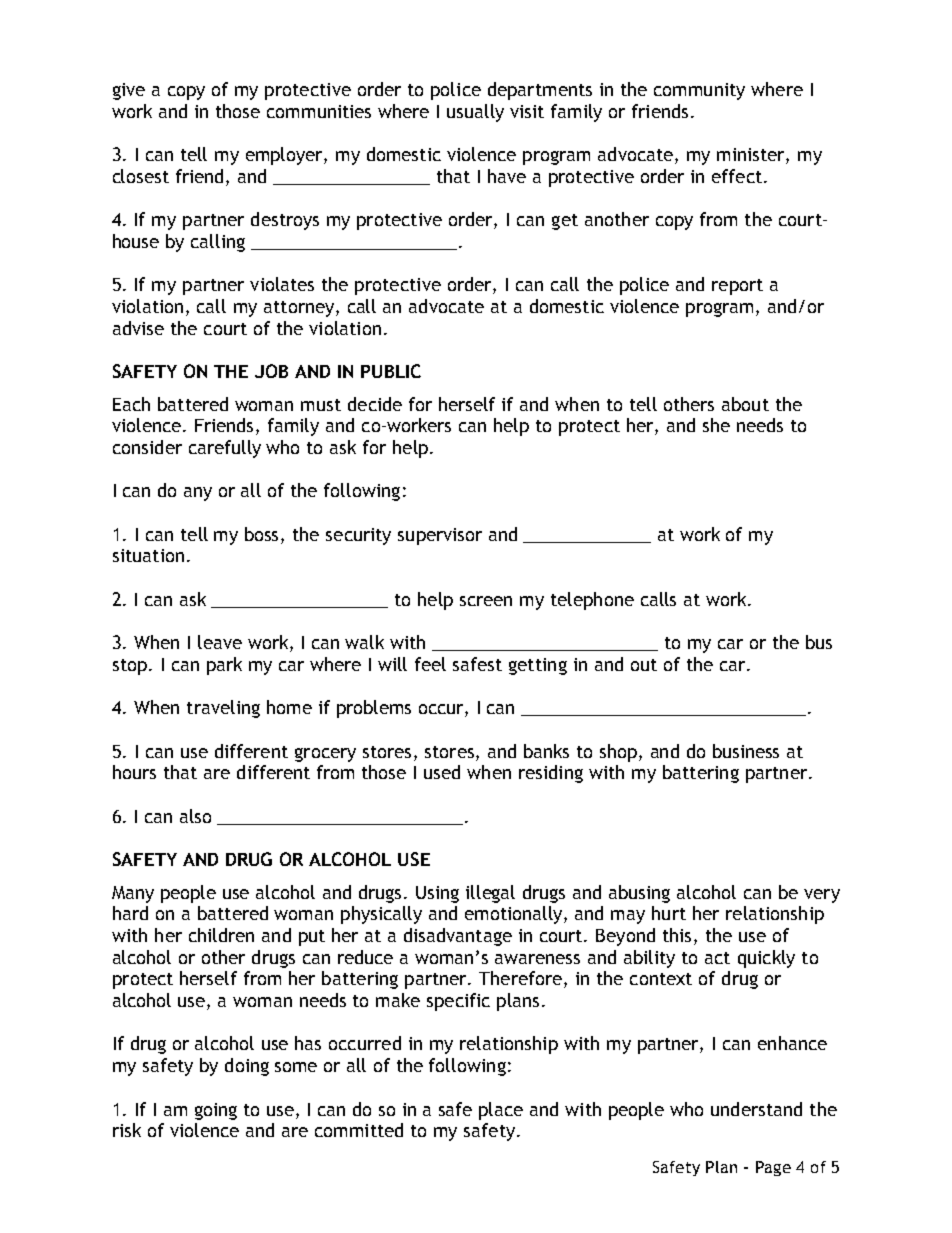 This image has height=1233, width=952. Describe the element at coordinates (216, 1111) in the image. I see `going` at that location.
